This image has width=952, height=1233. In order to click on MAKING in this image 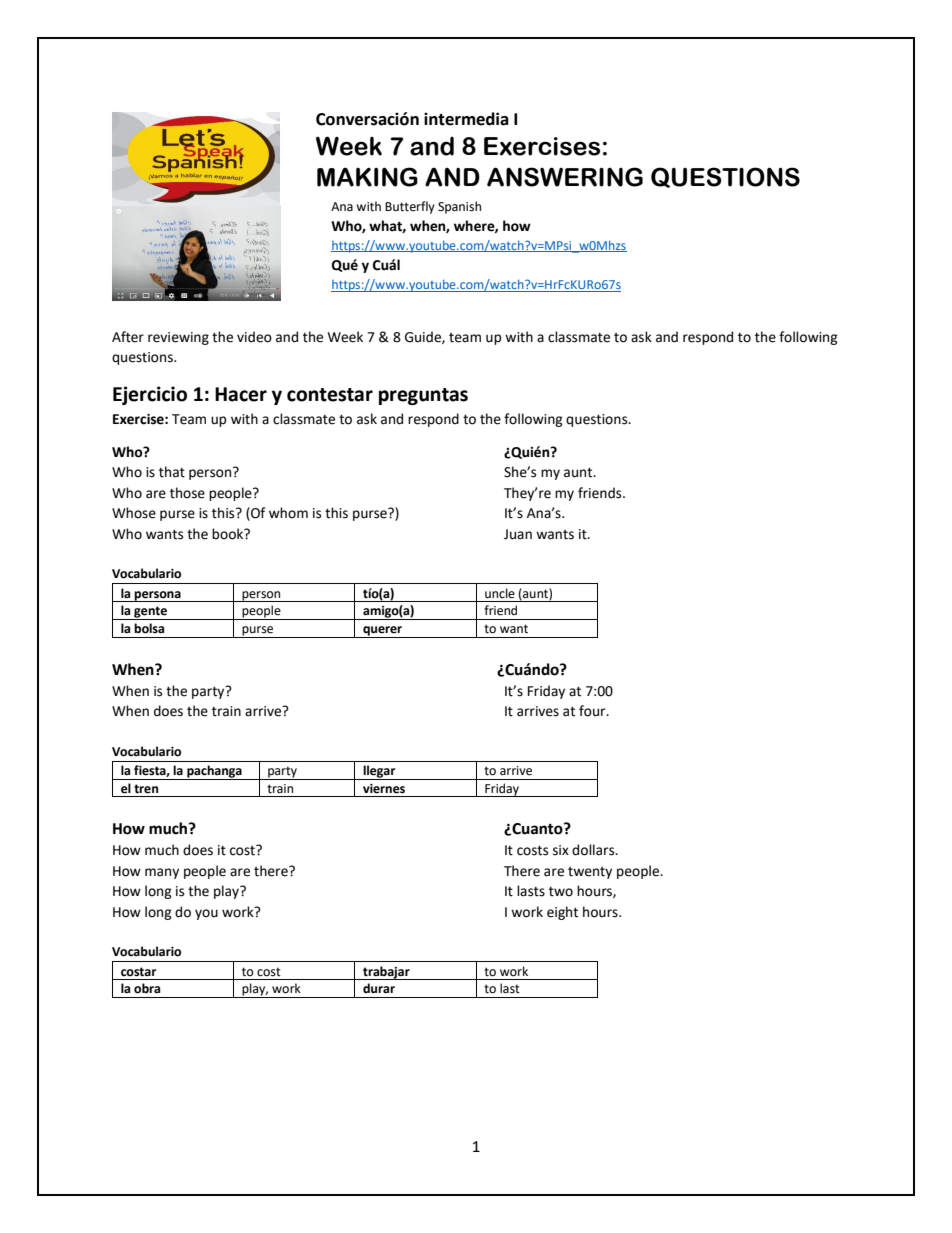, I will do `click(367, 177)`.
